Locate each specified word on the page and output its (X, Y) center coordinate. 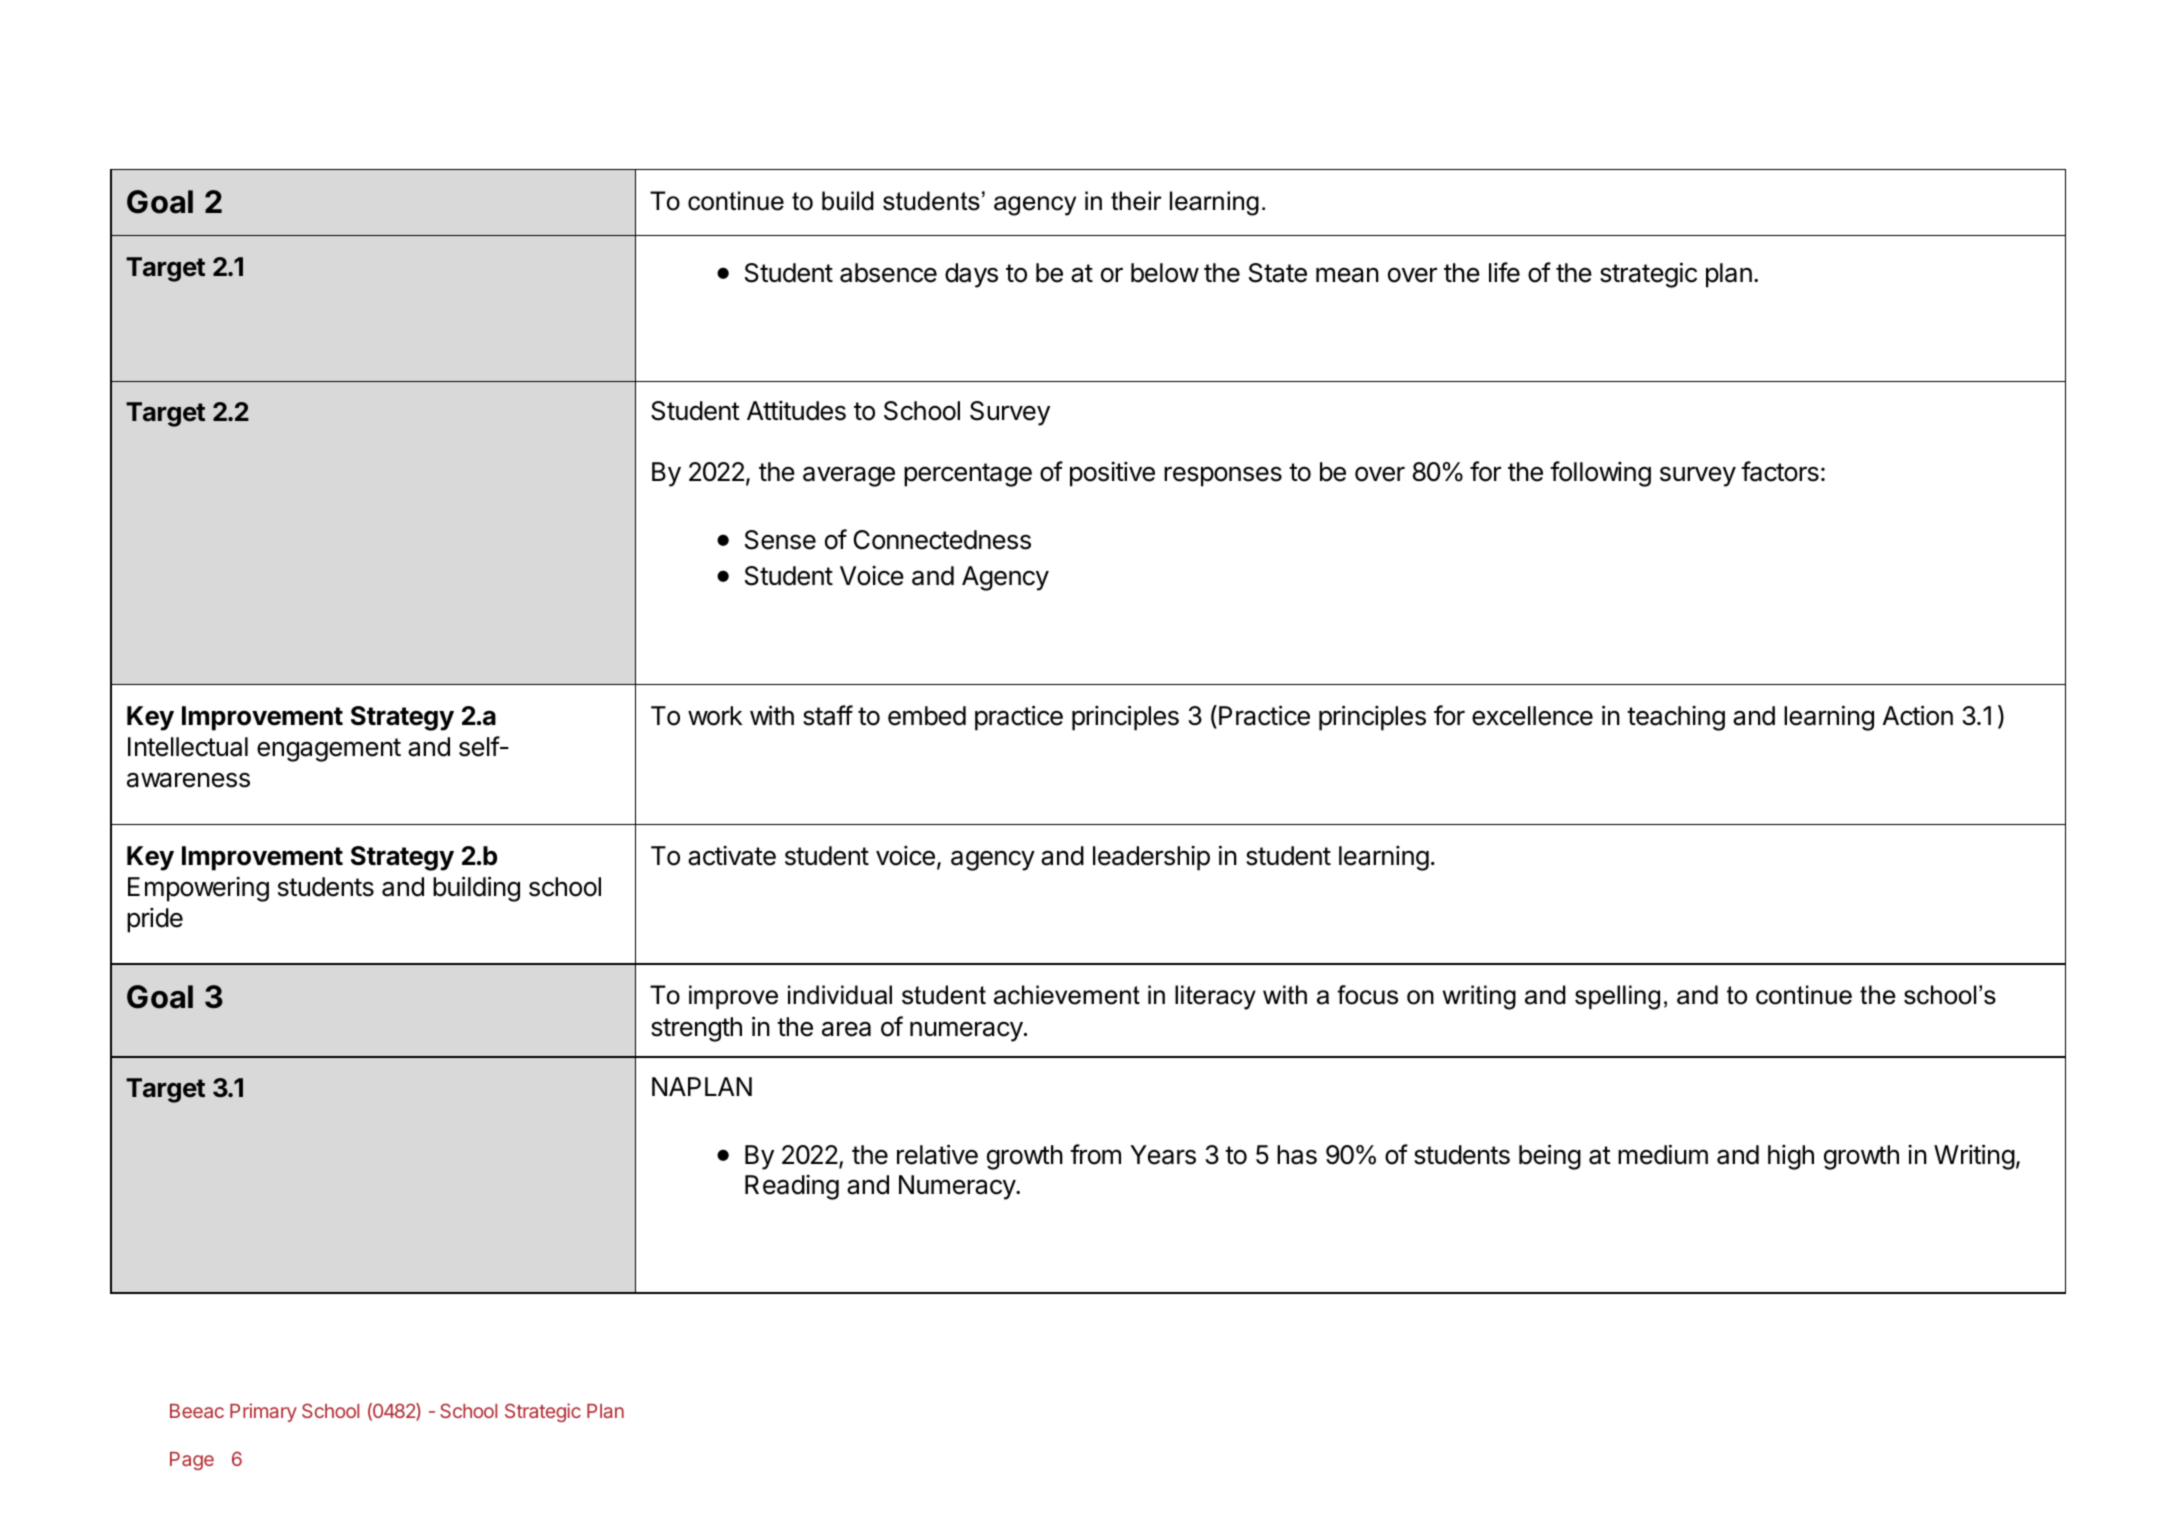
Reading (792, 1187)
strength (696, 1029)
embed (927, 716)
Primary (263, 1412)
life (1504, 272)
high (1791, 1157)
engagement (329, 750)
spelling (1617, 997)
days (971, 275)
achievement (1067, 995)
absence (888, 273)
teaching (1676, 718)
